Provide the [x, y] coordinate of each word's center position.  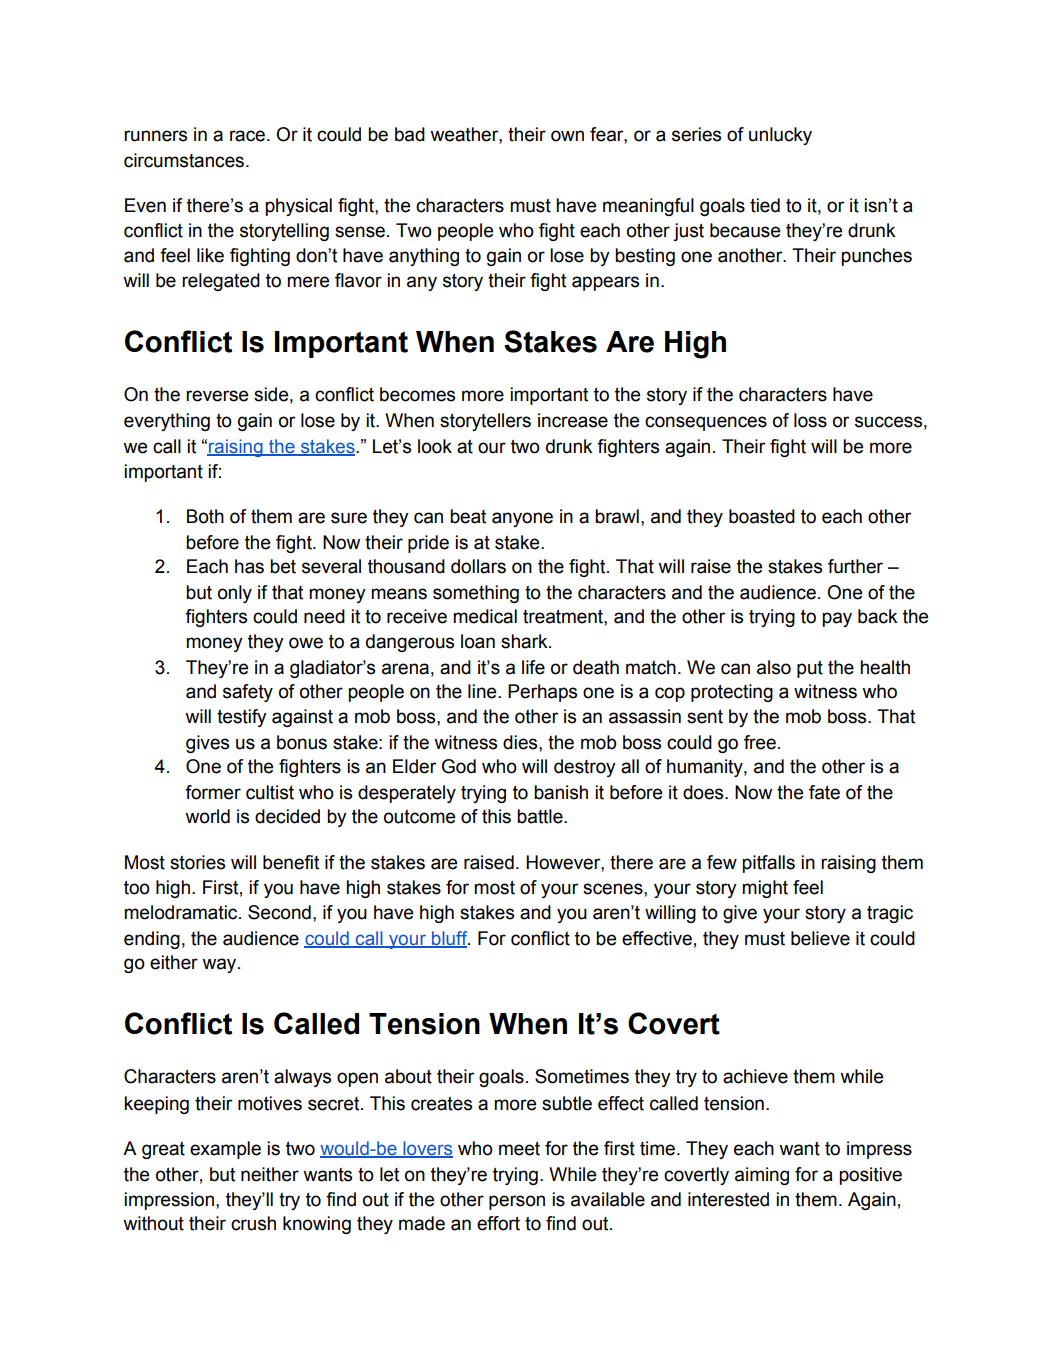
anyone [522, 519]
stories [197, 862]
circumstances [184, 160]
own [567, 136]
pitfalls [768, 864]
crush [253, 1223]
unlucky [780, 136]
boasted [762, 516]
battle [541, 816]
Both [205, 516]
